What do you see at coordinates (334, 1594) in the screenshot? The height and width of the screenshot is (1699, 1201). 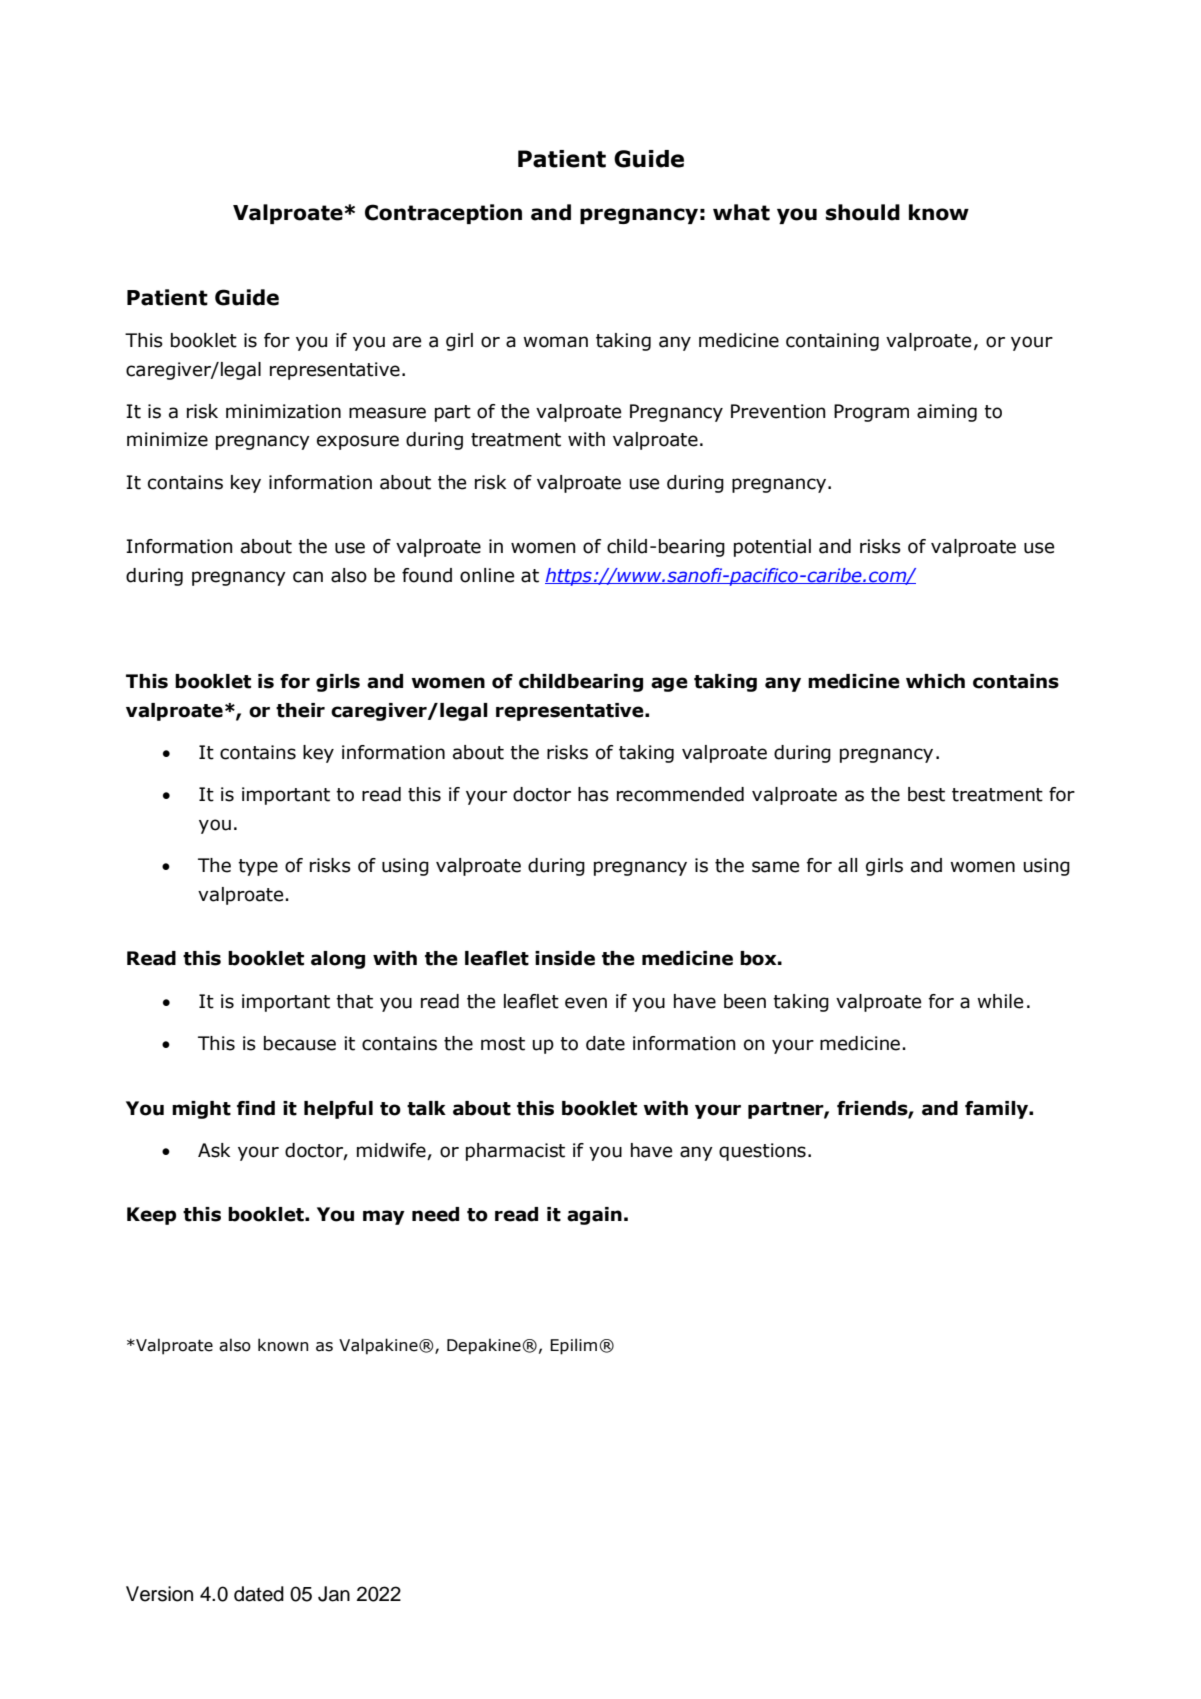 I see `Jan` at bounding box center [334, 1594].
